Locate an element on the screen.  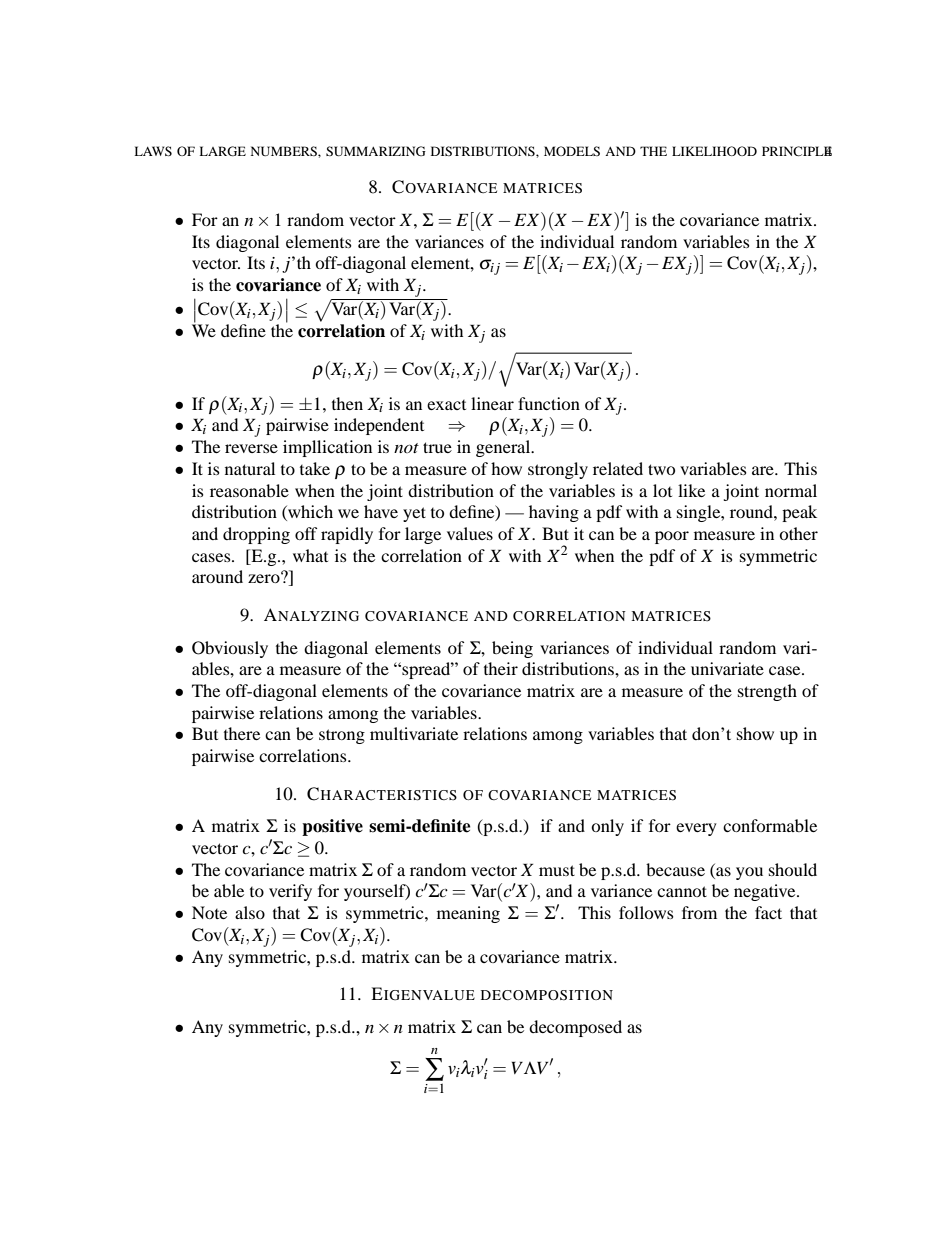
DECOMPOSITION is located at coordinates (547, 995).
